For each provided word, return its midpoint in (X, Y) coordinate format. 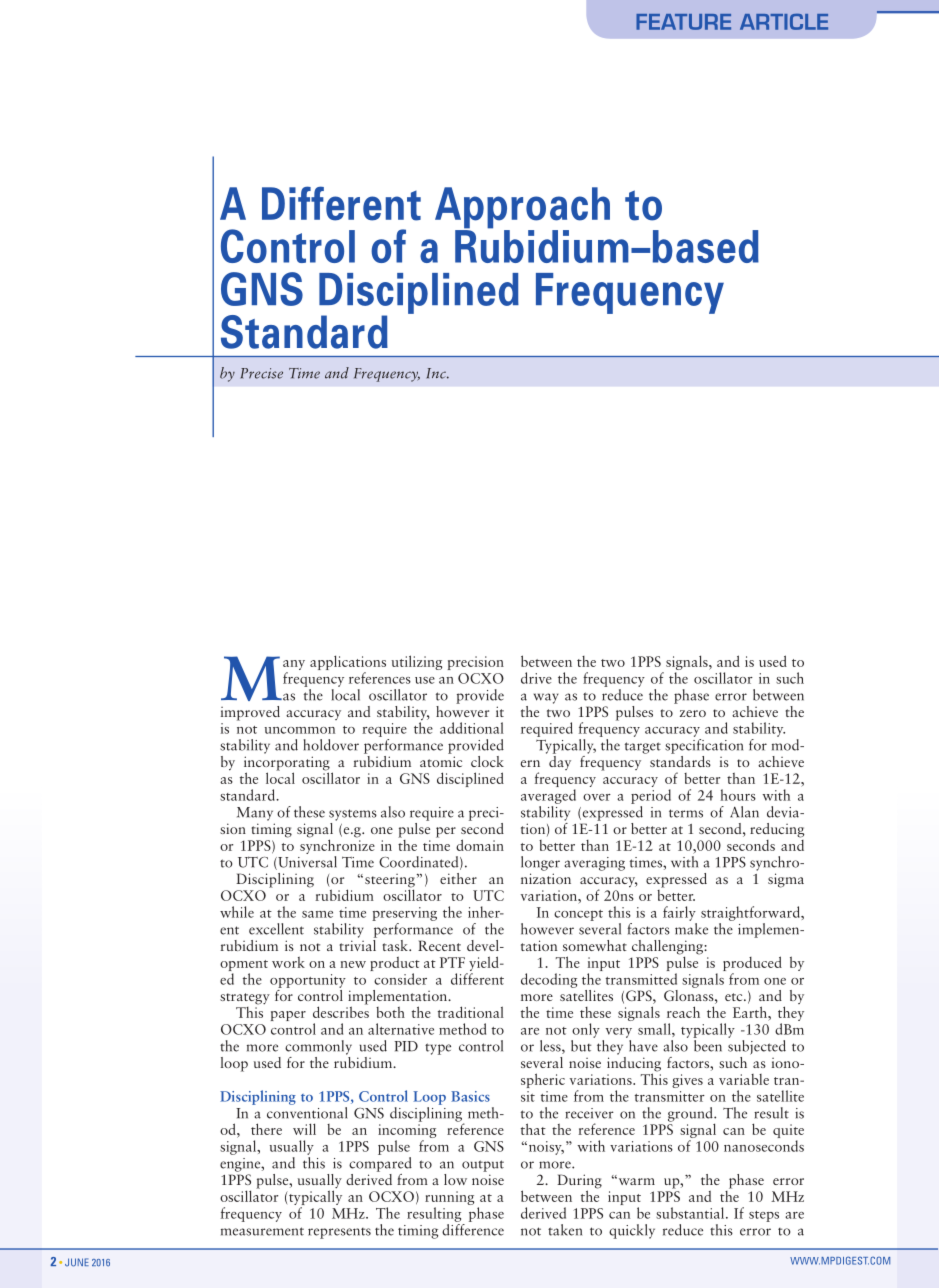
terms (686, 813)
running (449, 1199)
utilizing (417, 662)
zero (693, 713)
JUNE (77, 1262)
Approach (522, 209)
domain (480, 845)
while (237, 912)
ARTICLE (784, 22)
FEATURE (683, 22)
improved (250, 713)
